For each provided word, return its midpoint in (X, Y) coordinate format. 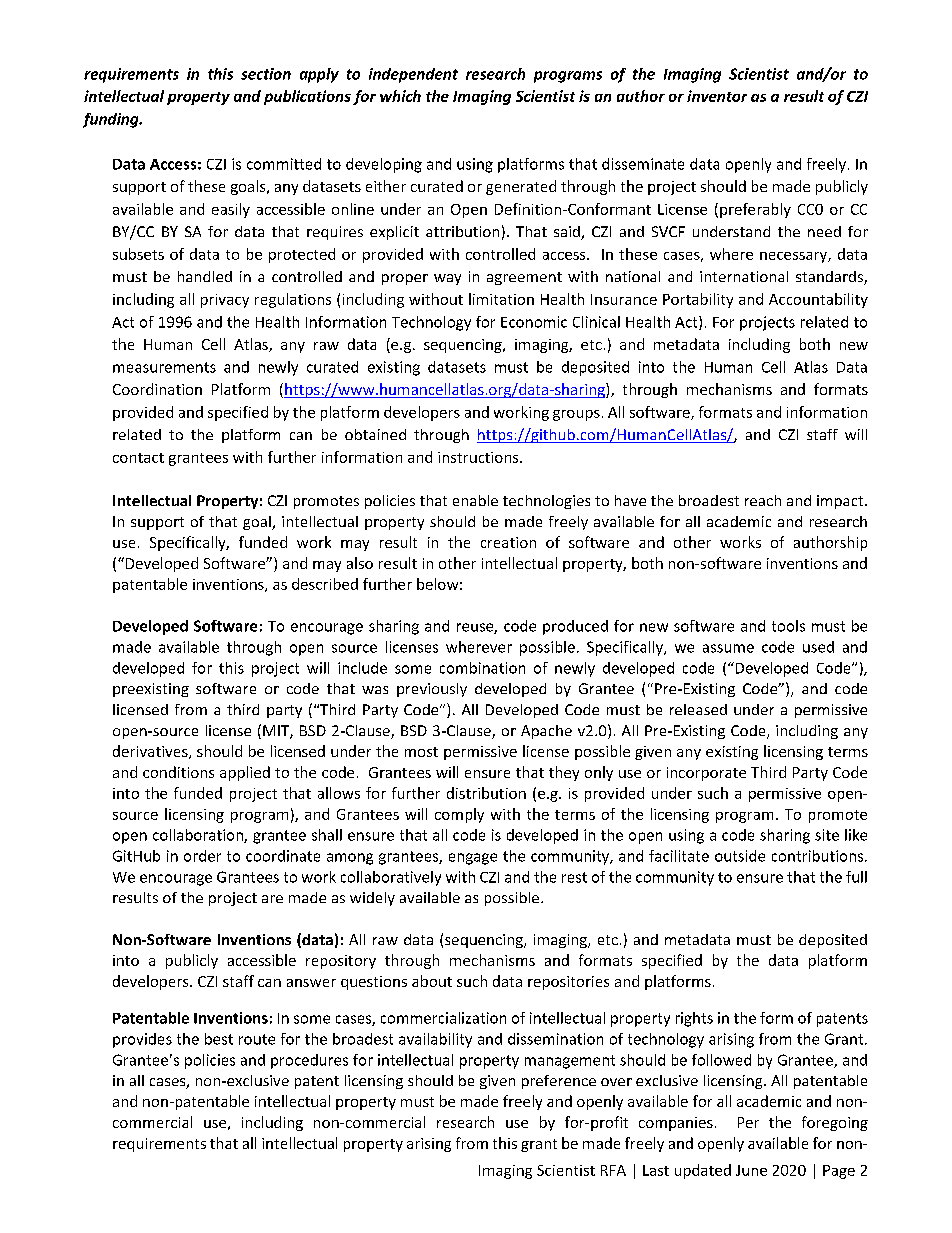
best (219, 1039)
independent (413, 75)
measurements (164, 367)
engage (473, 859)
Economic (534, 322)
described (325, 584)
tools (788, 626)
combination (482, 668)
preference (559, 1082)
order (202, 856)
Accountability (818, 300)
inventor (717, 96)
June (751, 1170)
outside (740, 856)
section (266, 74)
